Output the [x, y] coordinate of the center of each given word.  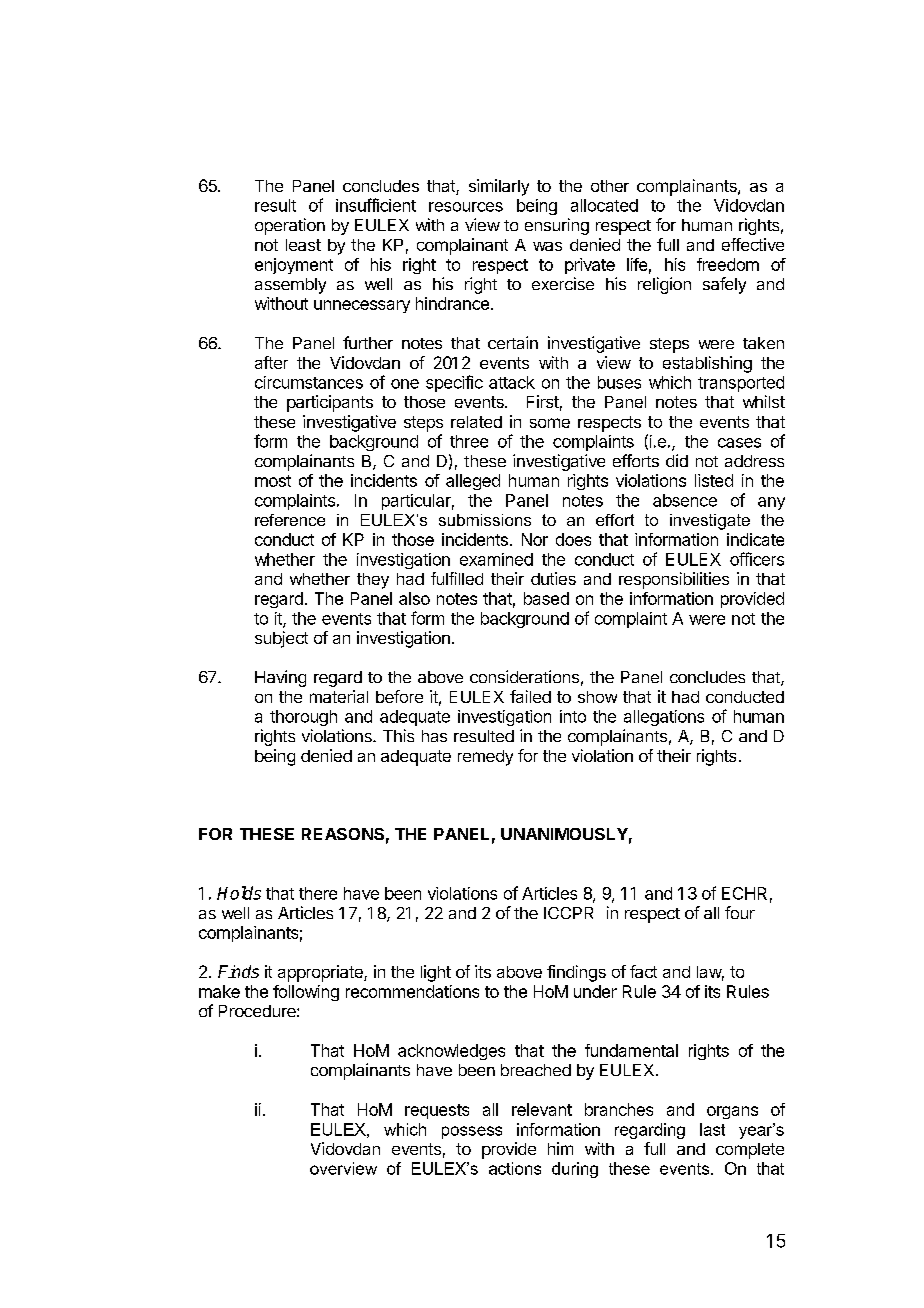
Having [280, 678]
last [712, 1129]
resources [466, 207]
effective [753, 244]
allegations [664, 718]
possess [472, 1132]
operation [290, 226]
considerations [524, 676]
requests [437, 1111]
